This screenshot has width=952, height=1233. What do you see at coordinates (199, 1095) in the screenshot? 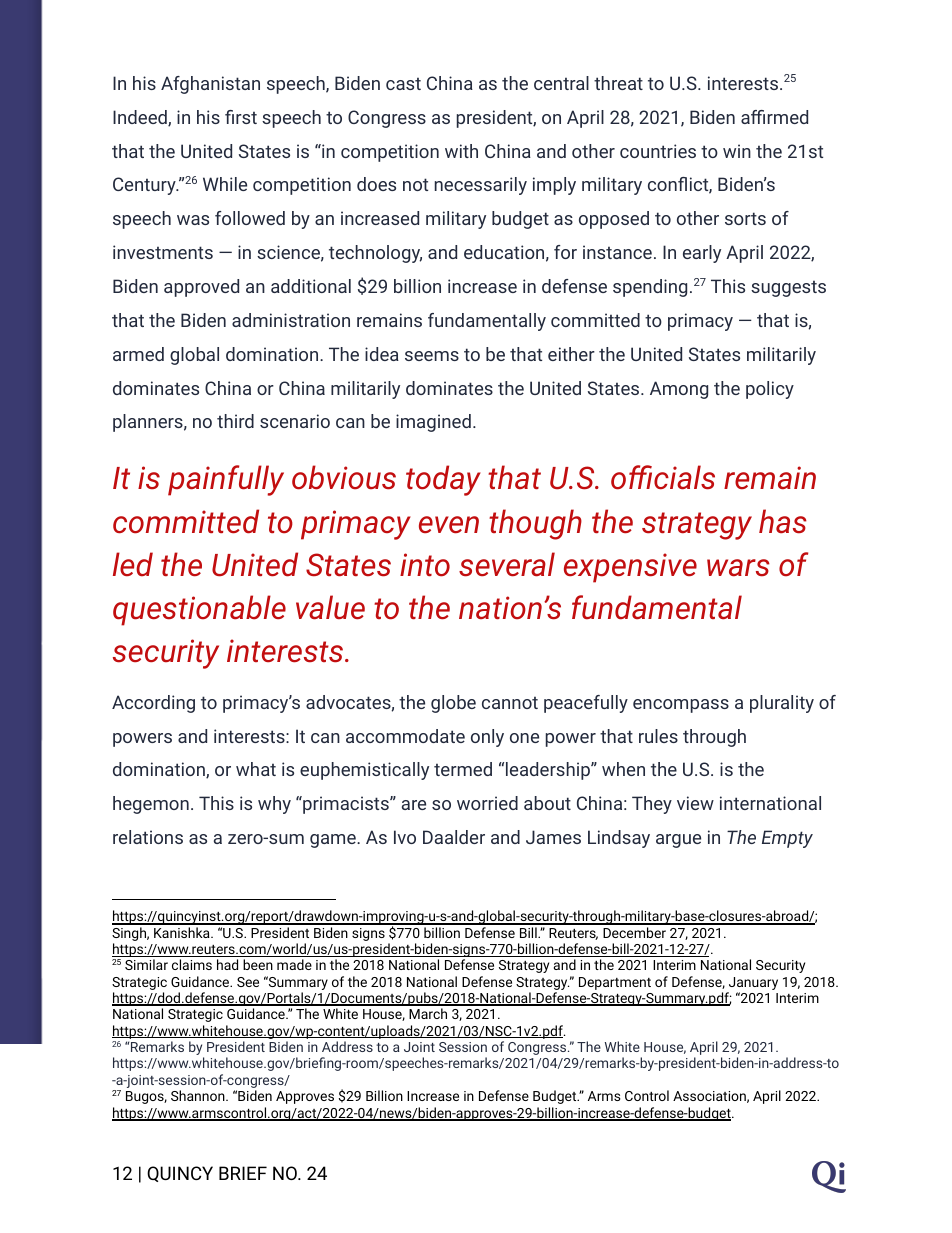
I see `Shannon` at bounding box center [199, 1095].
